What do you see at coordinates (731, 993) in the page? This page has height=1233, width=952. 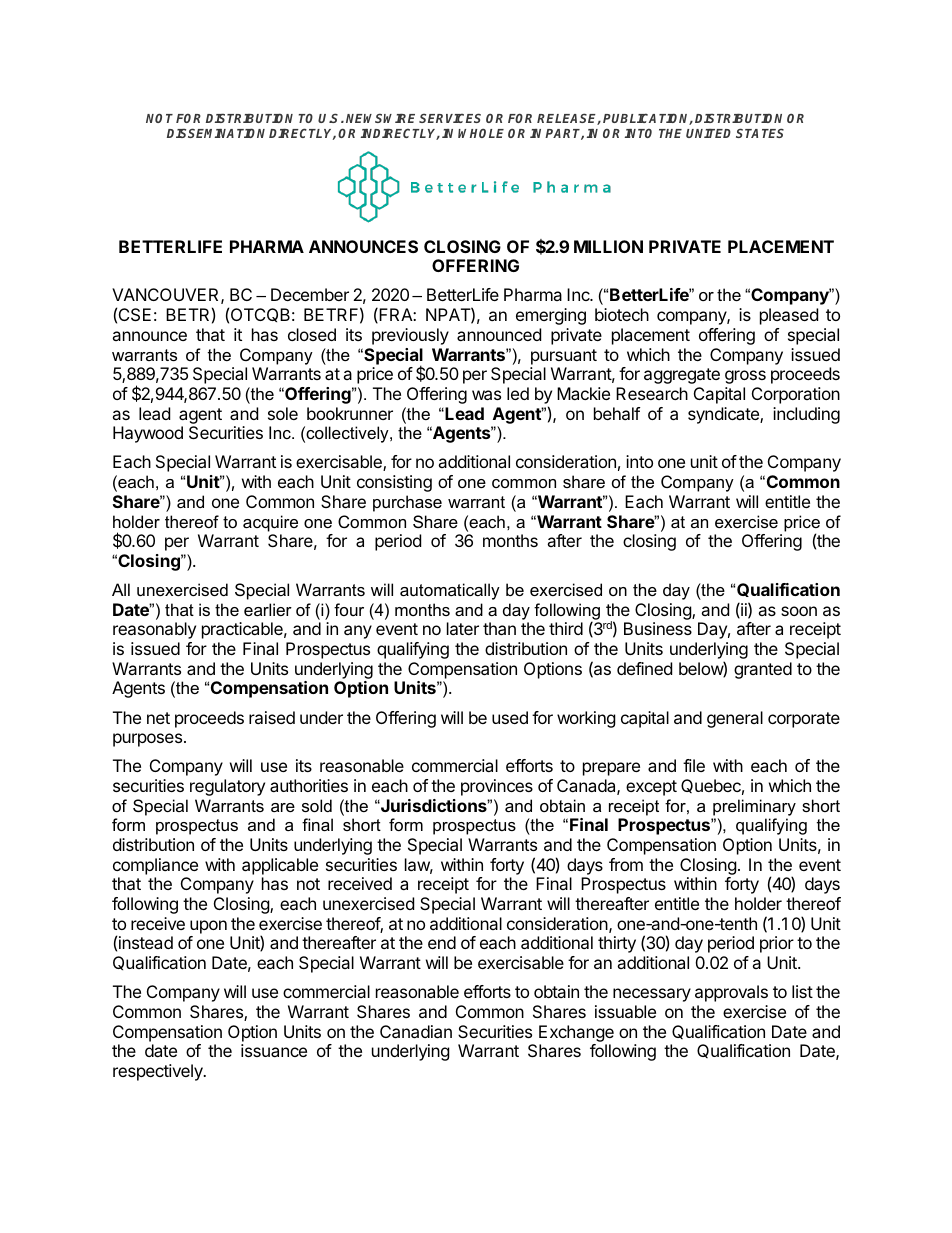 I see `approvals` at bounding box center [731, 993].
